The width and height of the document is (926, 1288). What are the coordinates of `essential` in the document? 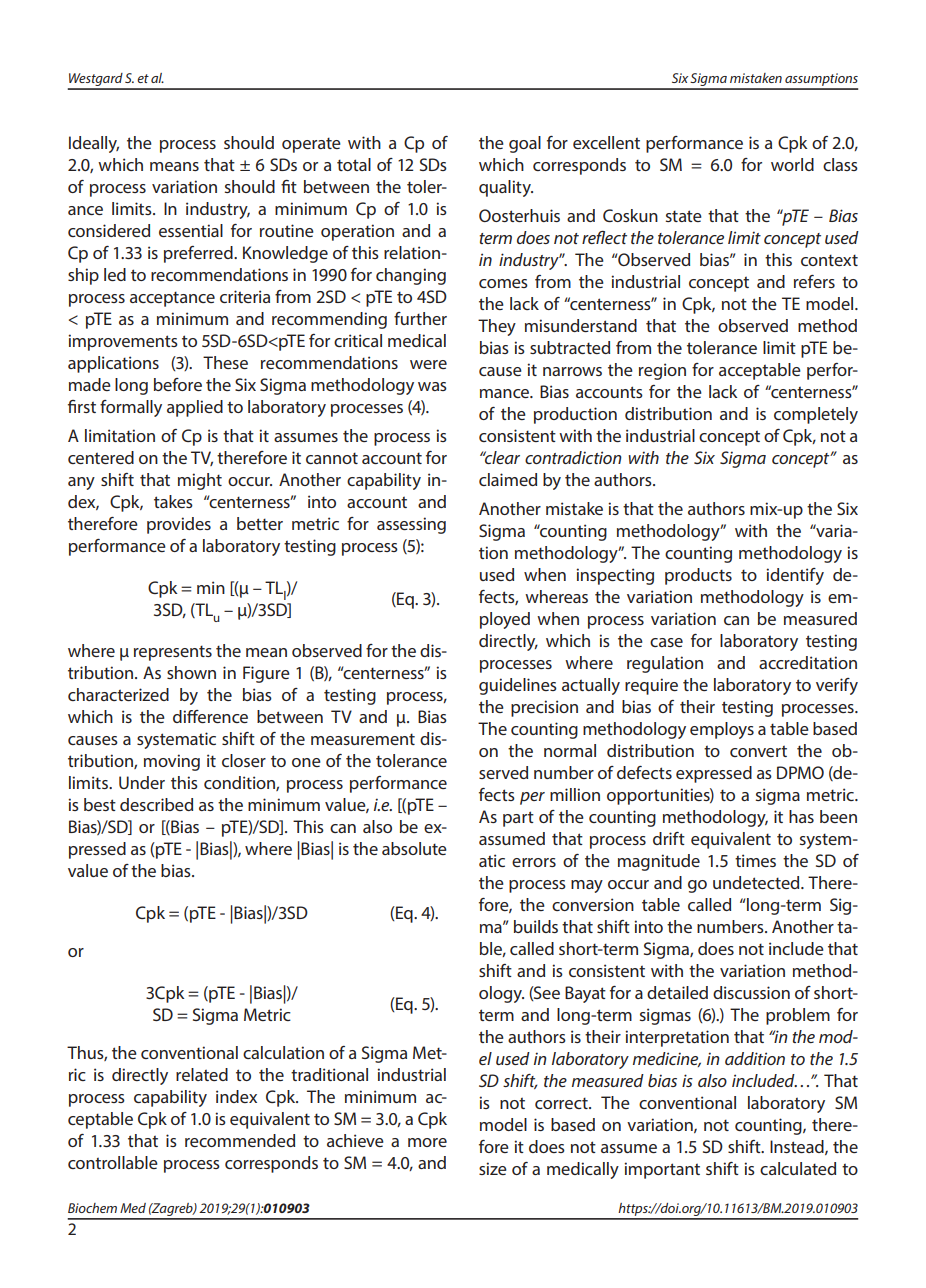 It's located at (191, 230).
